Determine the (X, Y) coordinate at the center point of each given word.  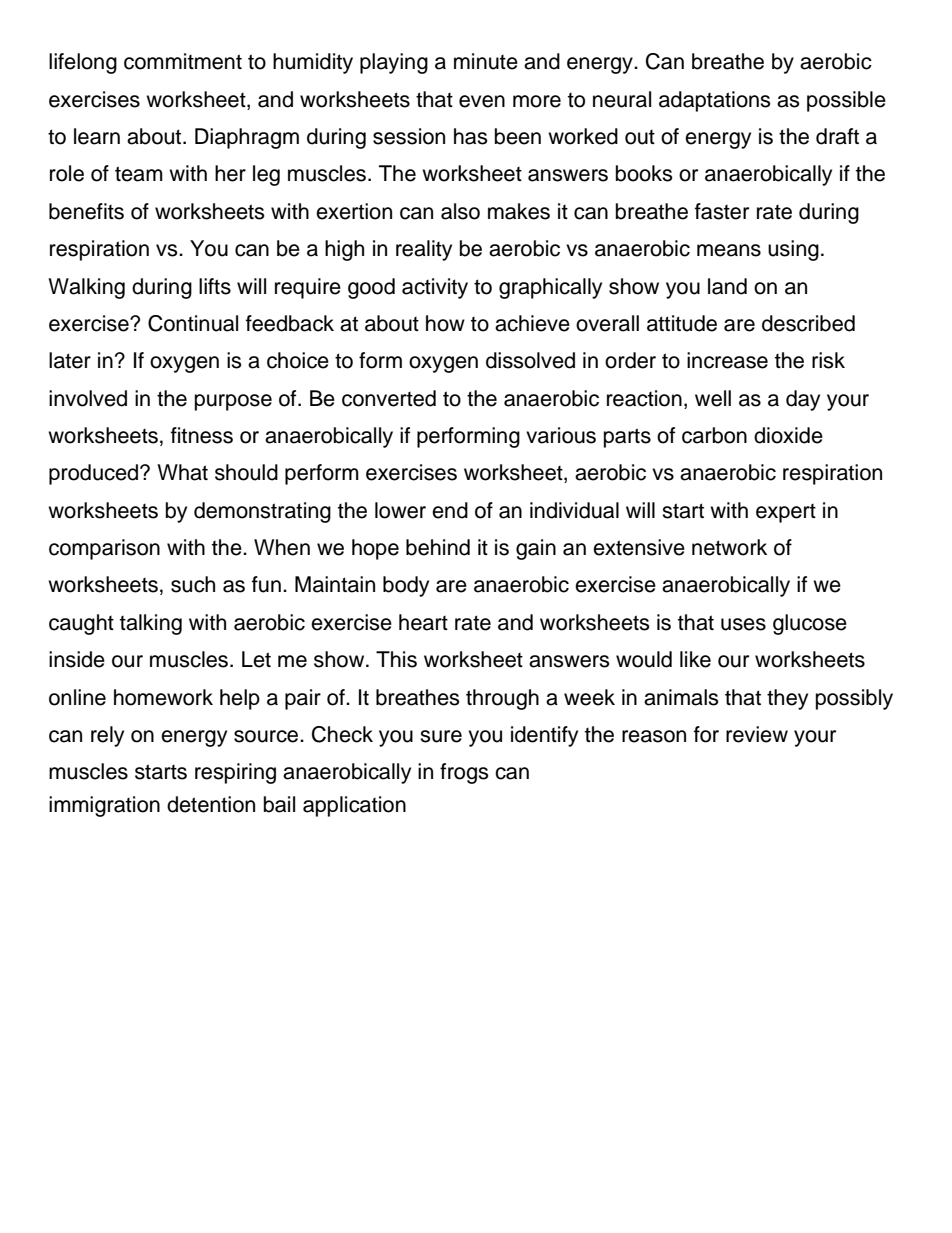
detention (211, 804)
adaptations (715, 101)
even (482, 101)
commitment (183, 61)
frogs (464, 773)
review (757, 734)
